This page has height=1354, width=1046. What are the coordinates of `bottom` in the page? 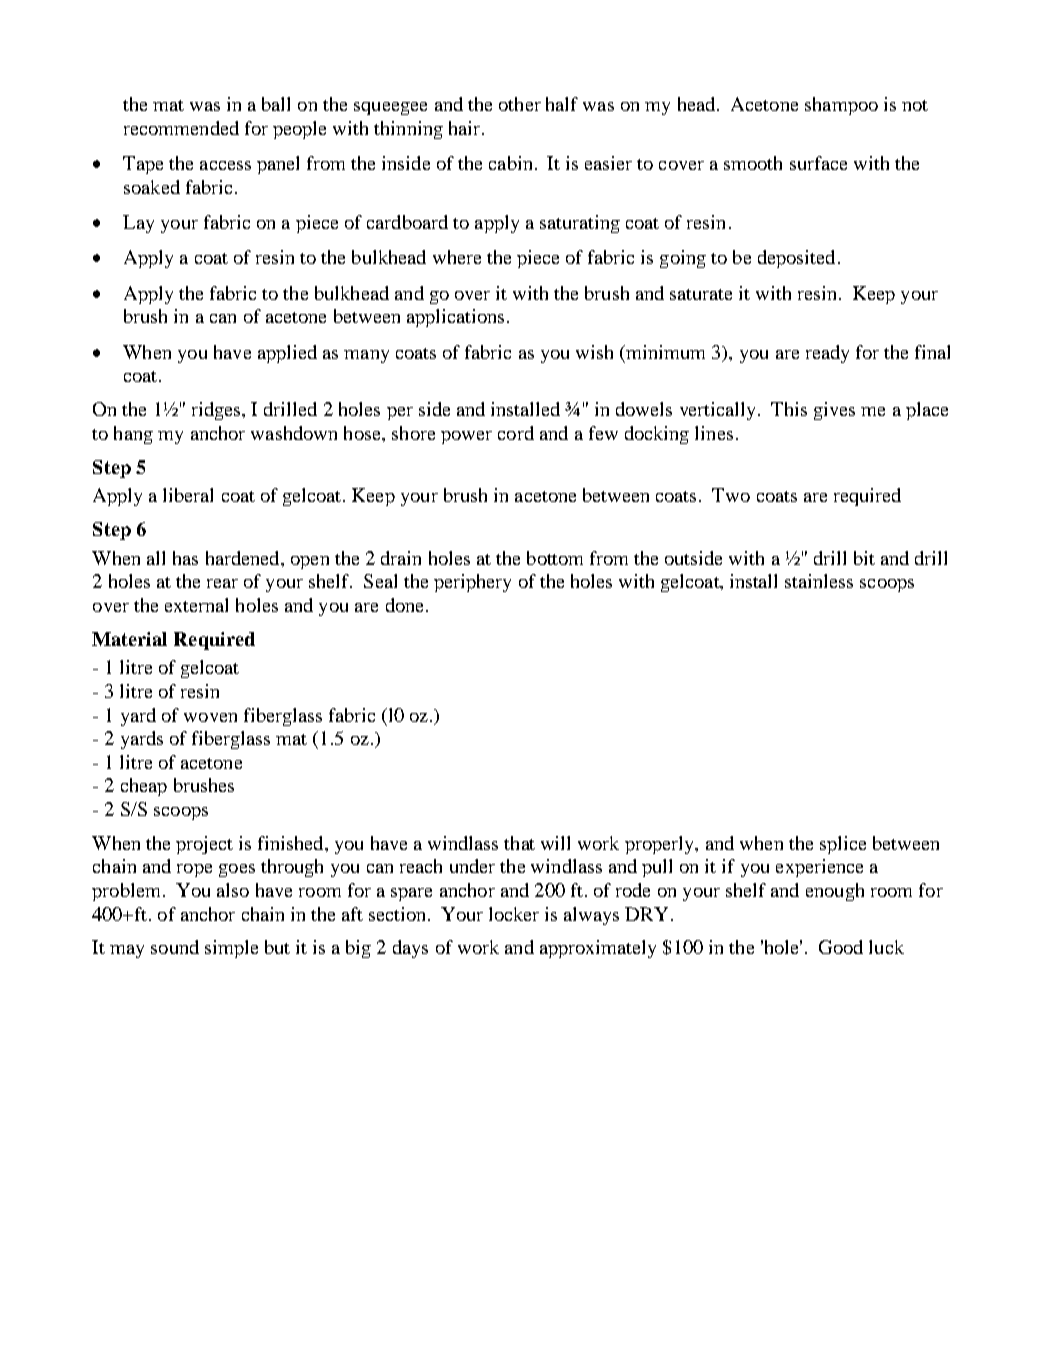 It's located at (555, 558).
